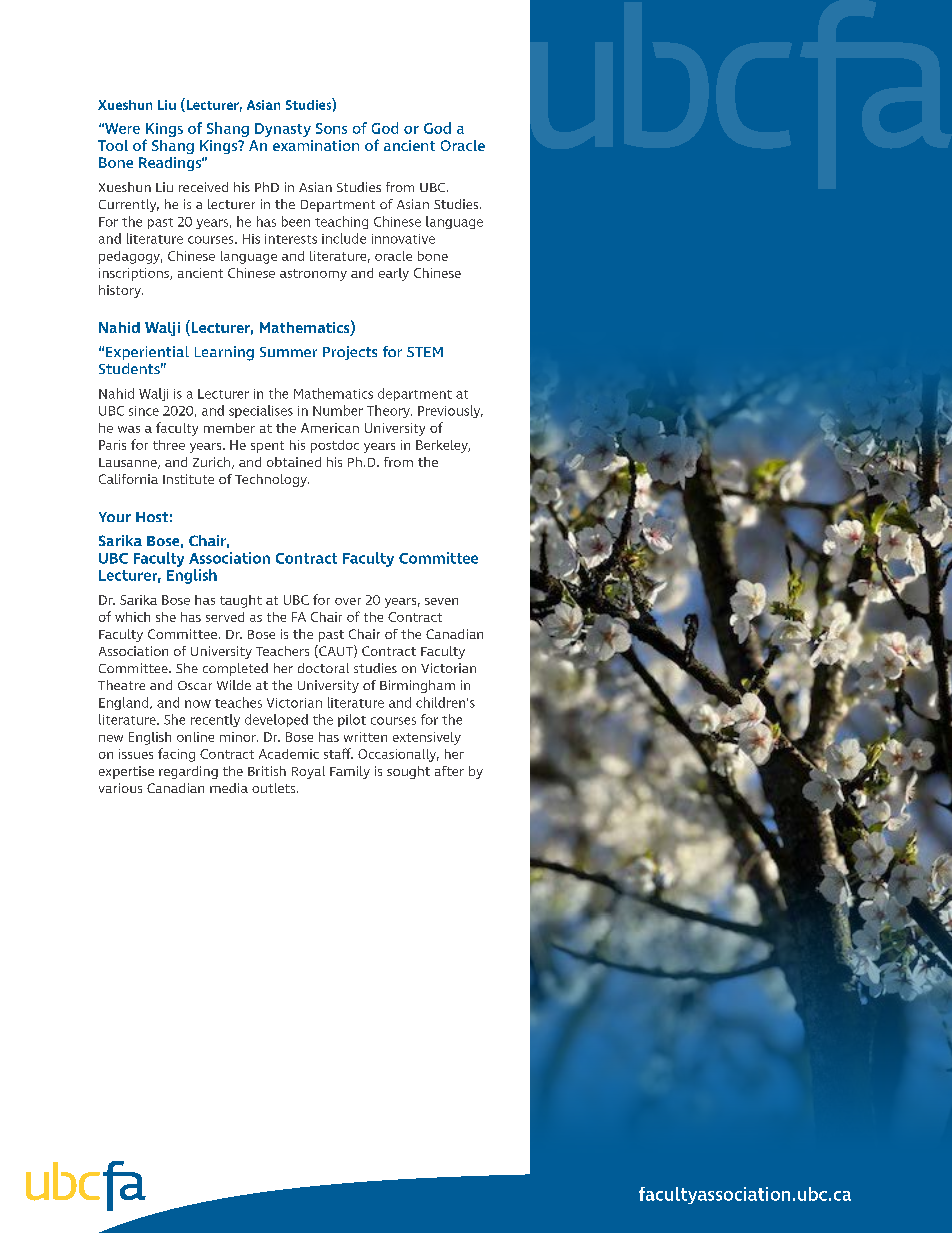  Describe the element at coordinates (294, 462) in the image. I see `obtained` at that location.
